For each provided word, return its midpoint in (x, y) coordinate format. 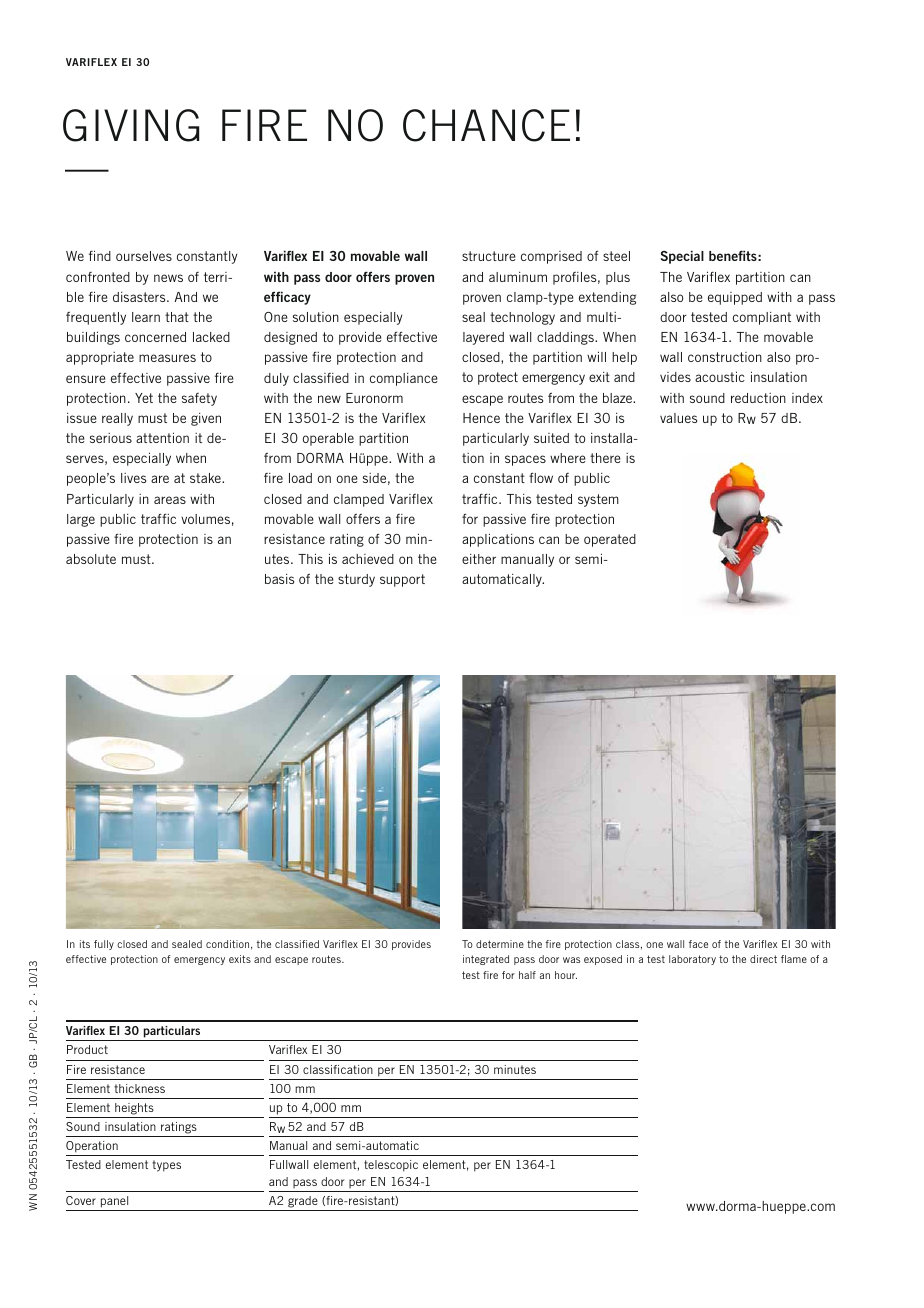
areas (170, 500)
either (479, 559)
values (678, 418)
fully (104, 945)
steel (616, 256)
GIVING (131, 125)
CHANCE (486, 125)
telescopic (391, 1166)
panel (114, 1202)
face (698, 944)
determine (500, 944)
